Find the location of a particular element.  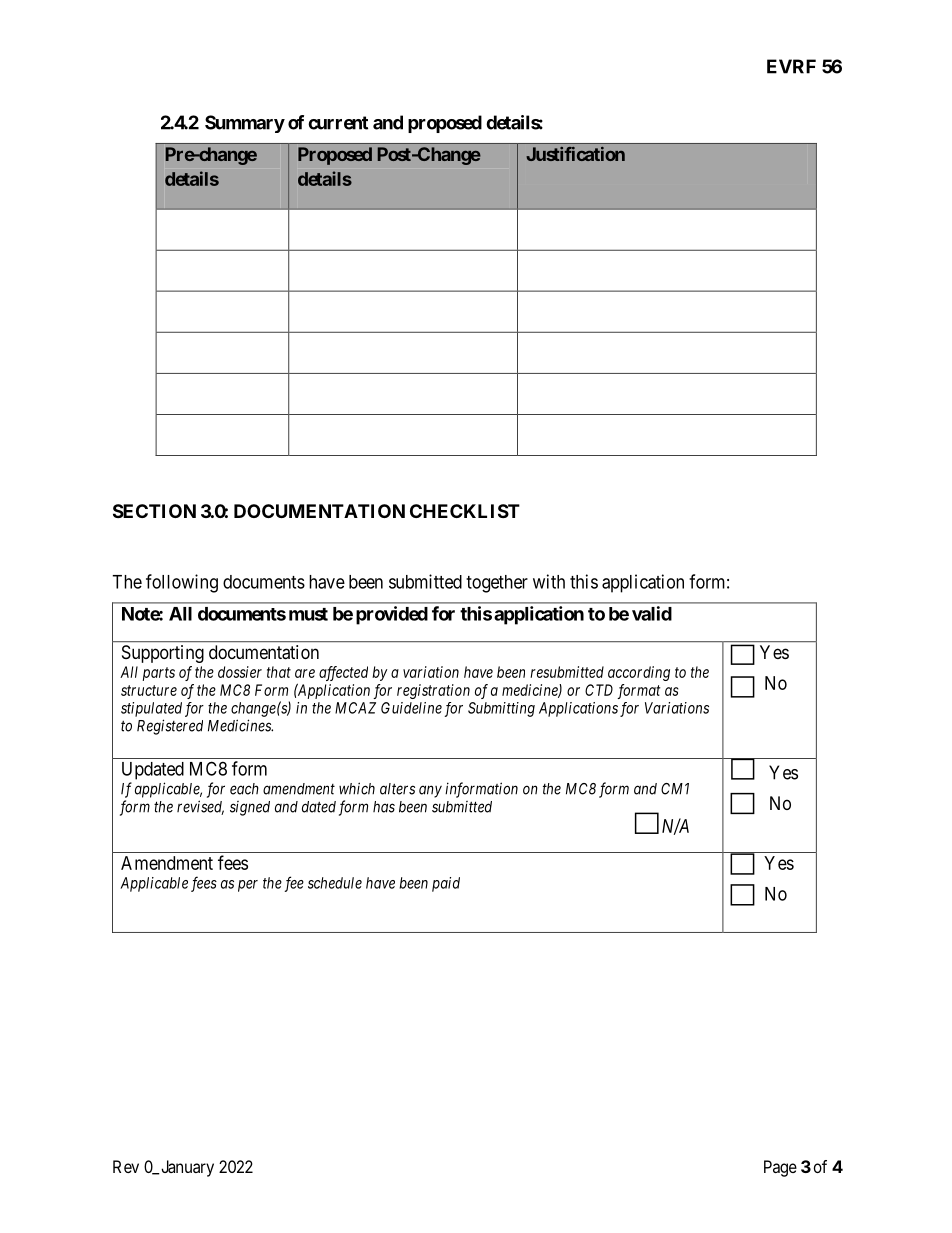

dossier is located at coordinates (240, 672).
